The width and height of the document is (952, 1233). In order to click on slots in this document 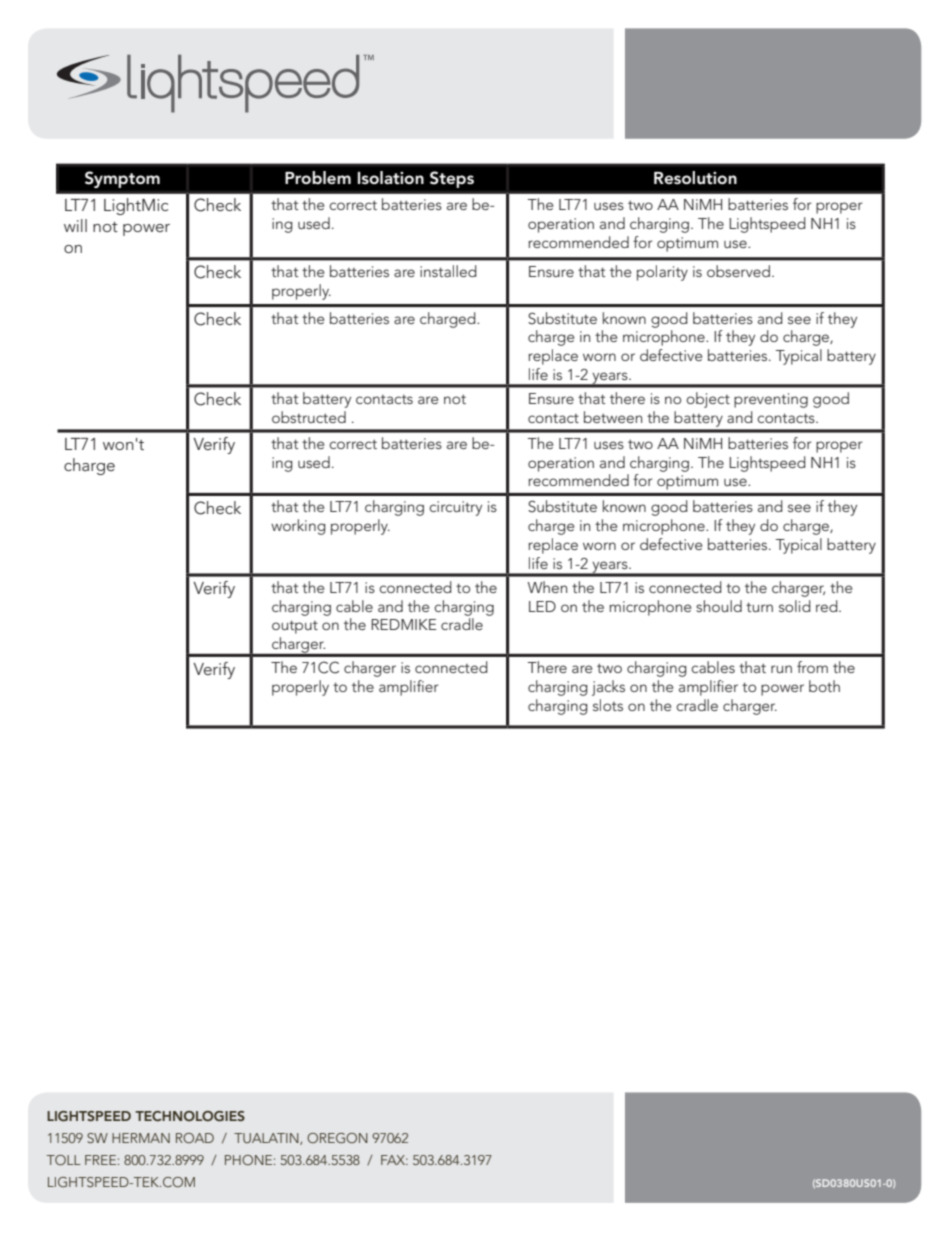, I will do `click(608, 705)`.
